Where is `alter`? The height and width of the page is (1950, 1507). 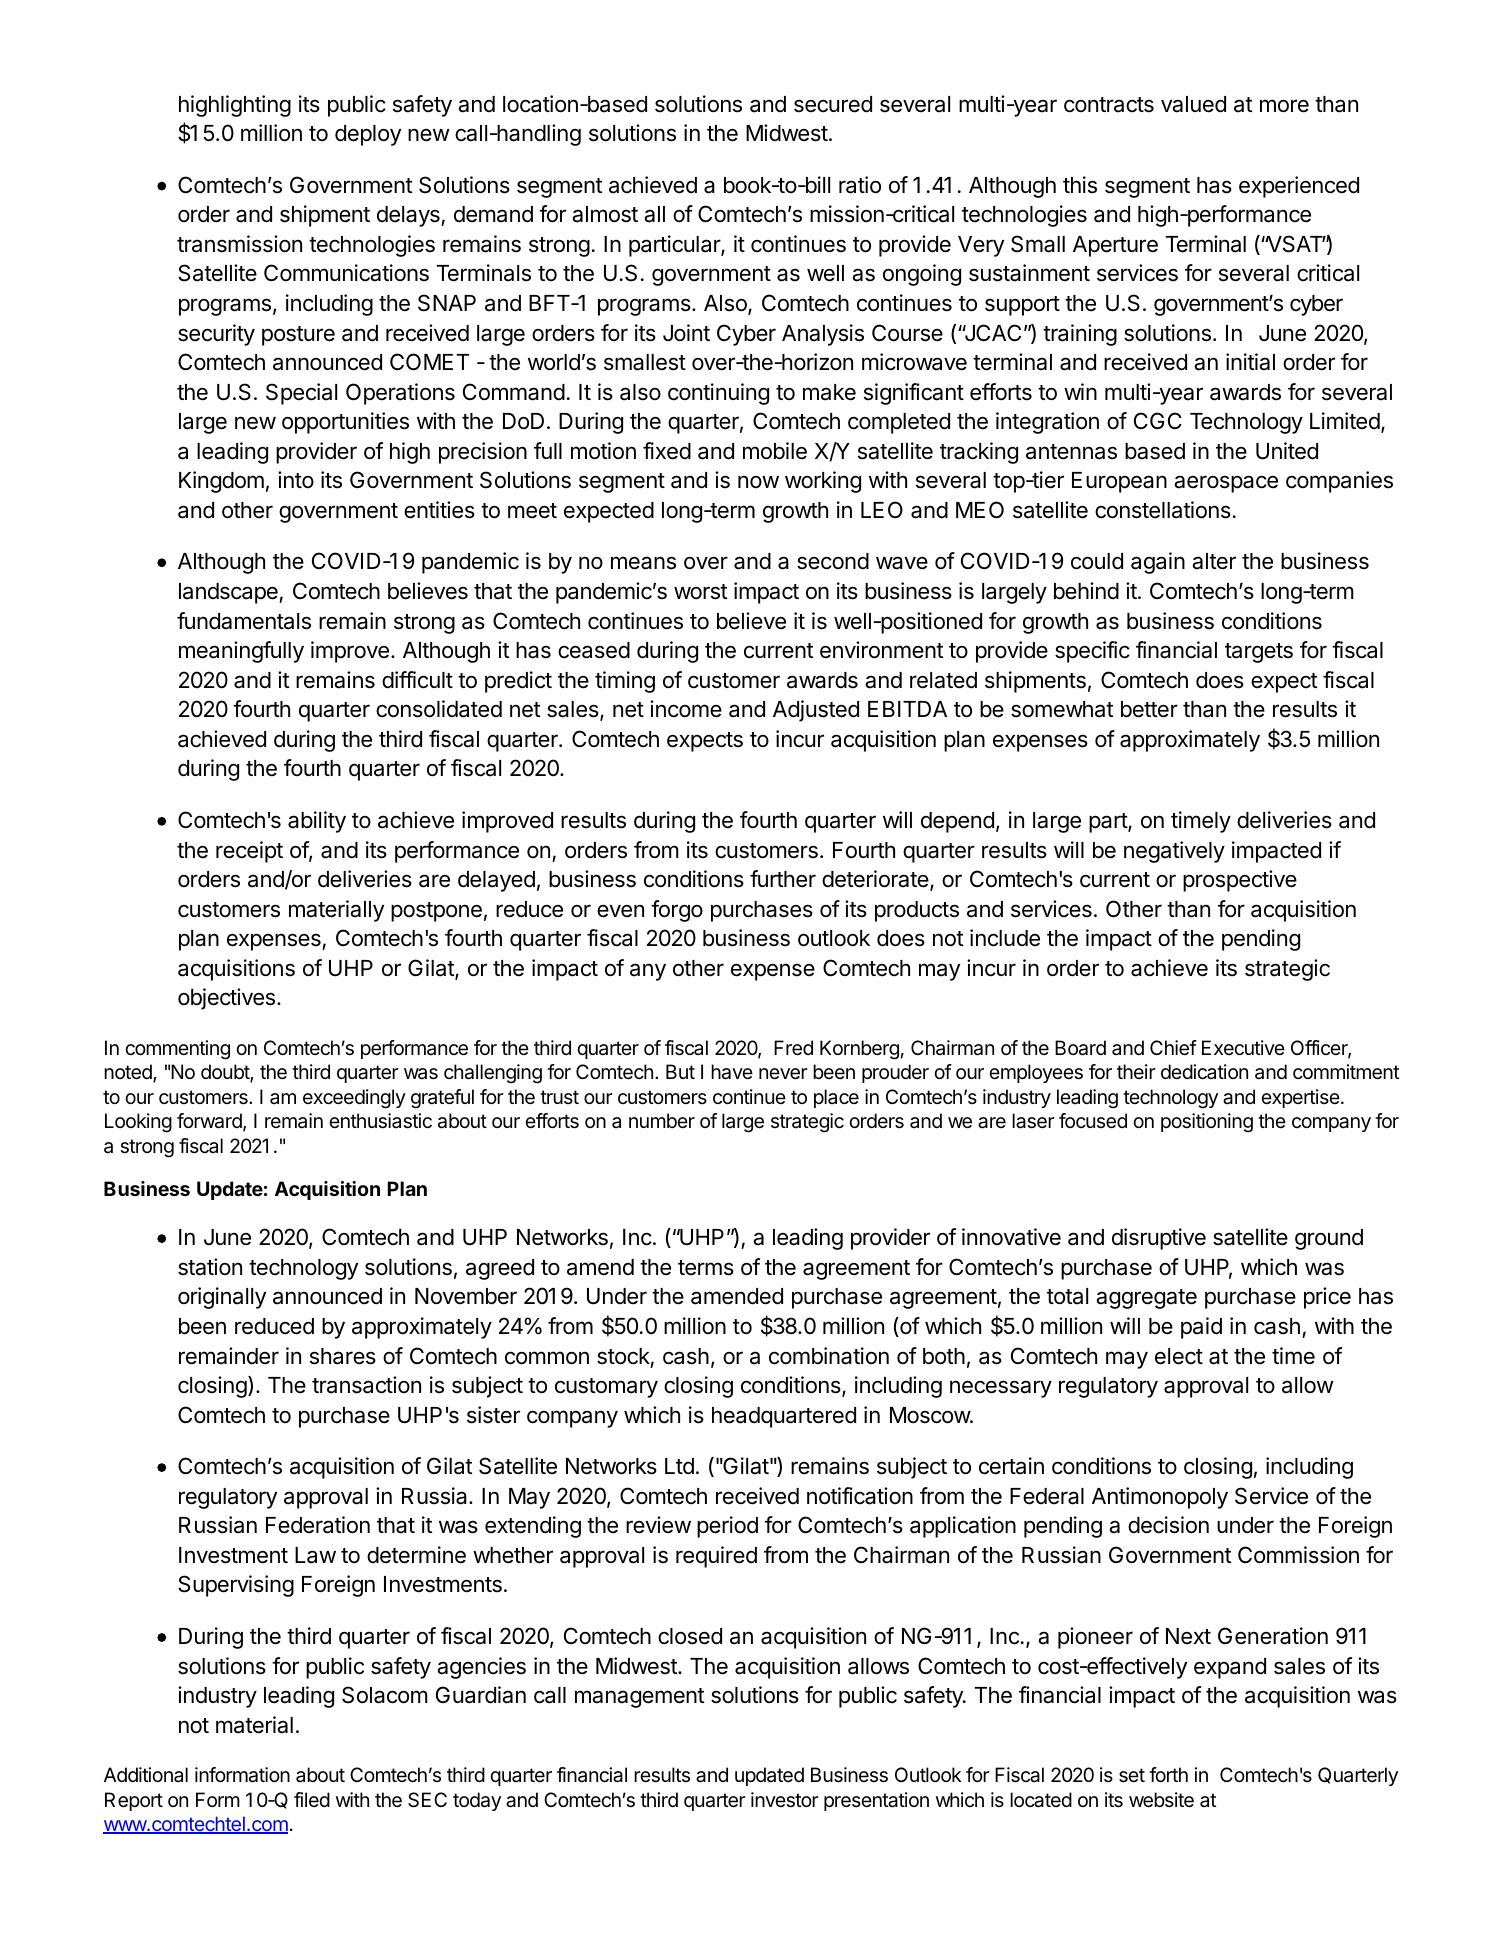 alter is located at coordinates (1214, 561).
